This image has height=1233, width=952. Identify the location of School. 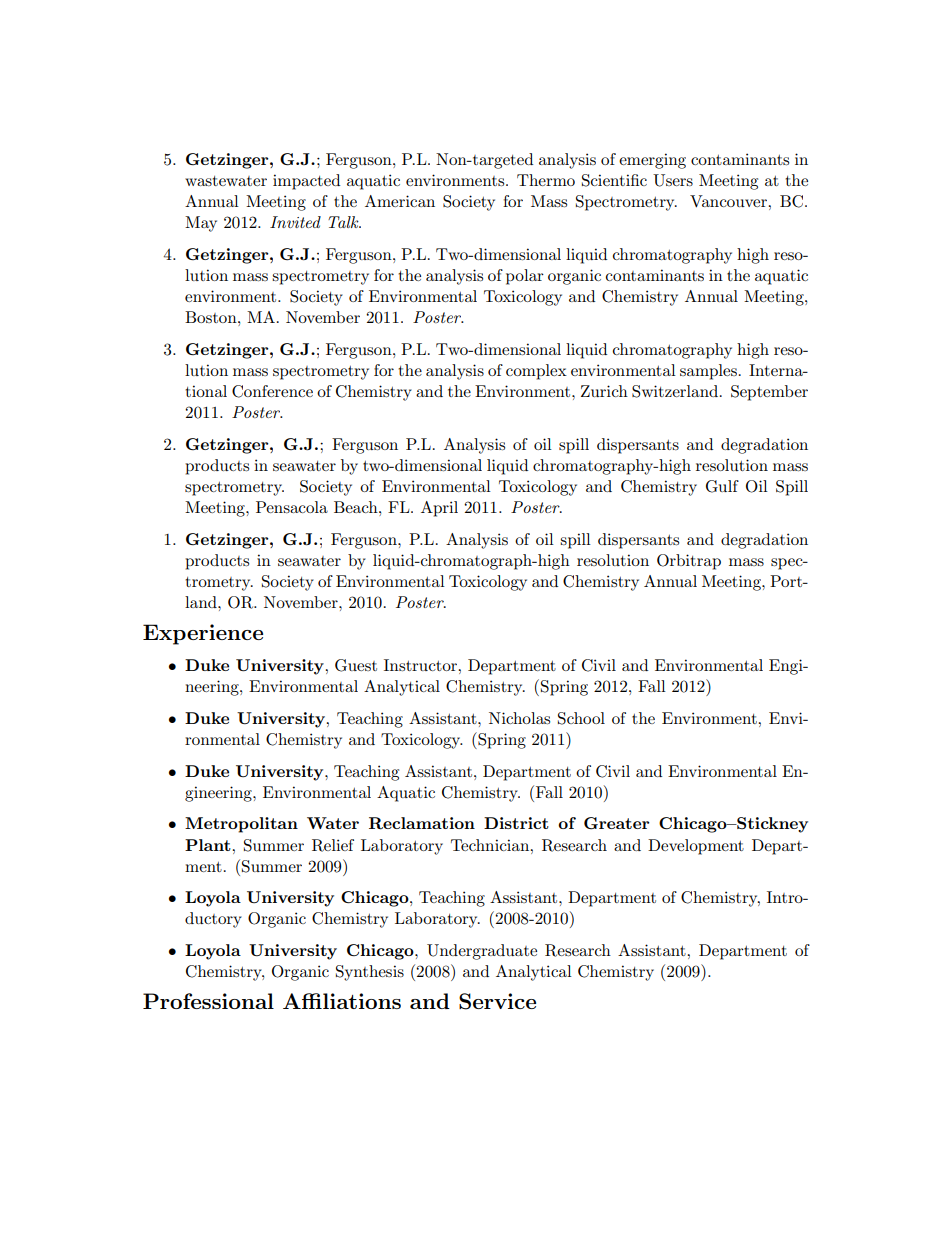
(581, 718).
